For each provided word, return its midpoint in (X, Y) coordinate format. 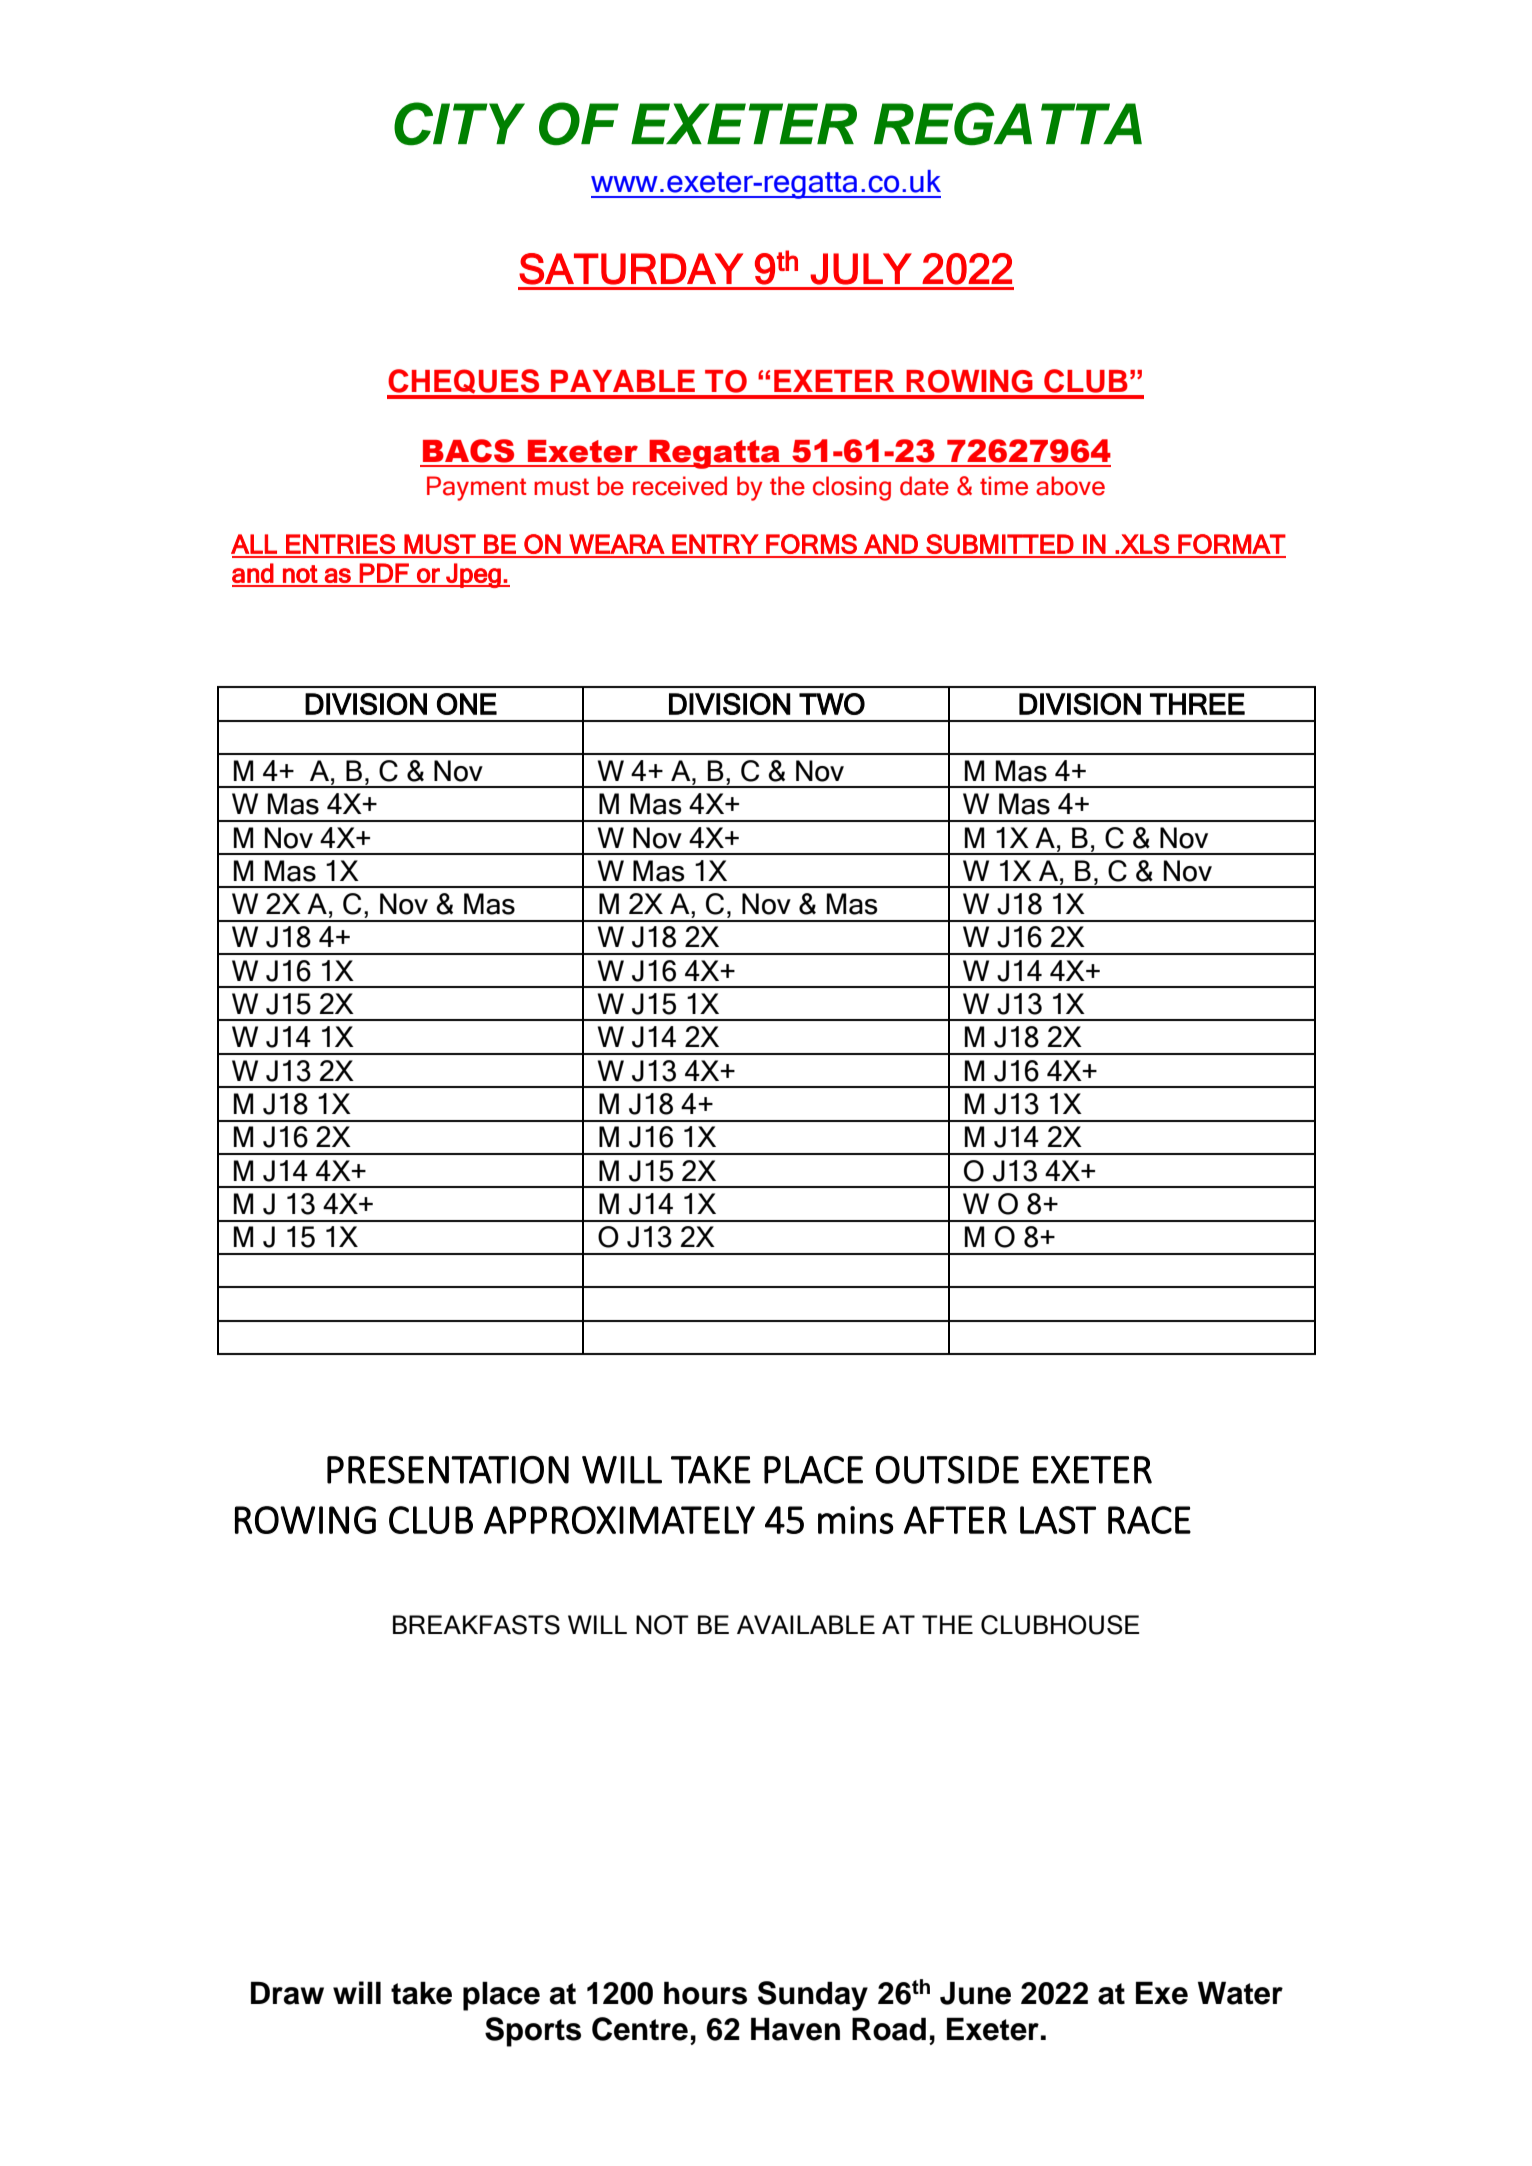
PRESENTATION (448, 1470)
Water (1240, 1993)
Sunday (813, 1996)
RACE (1149, 1520)
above (1070, 486)
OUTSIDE (947, 1470)
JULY (861, 269)
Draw (287, 1993)
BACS (468, 451)
